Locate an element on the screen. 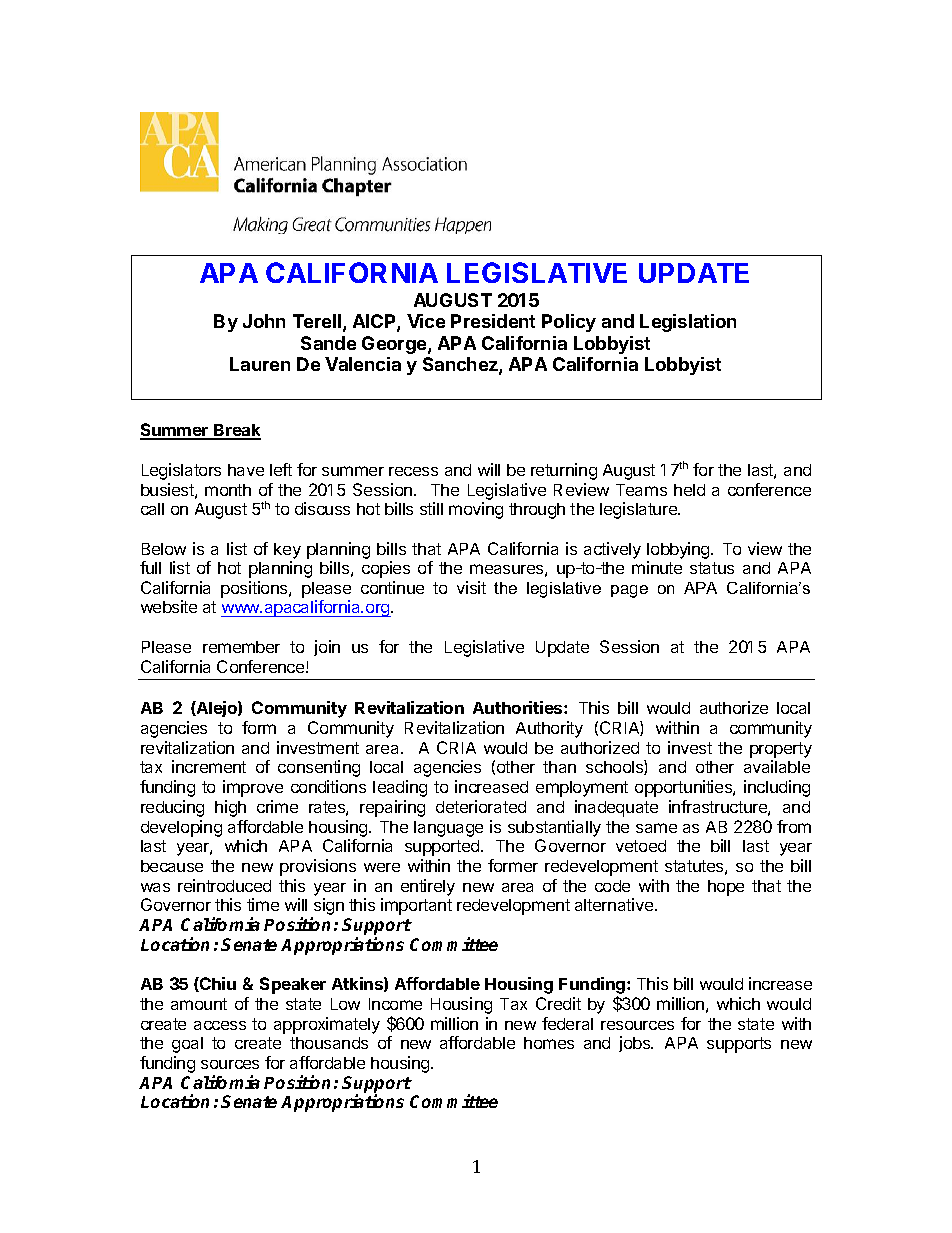  month is located at coordinates (228, 490).
